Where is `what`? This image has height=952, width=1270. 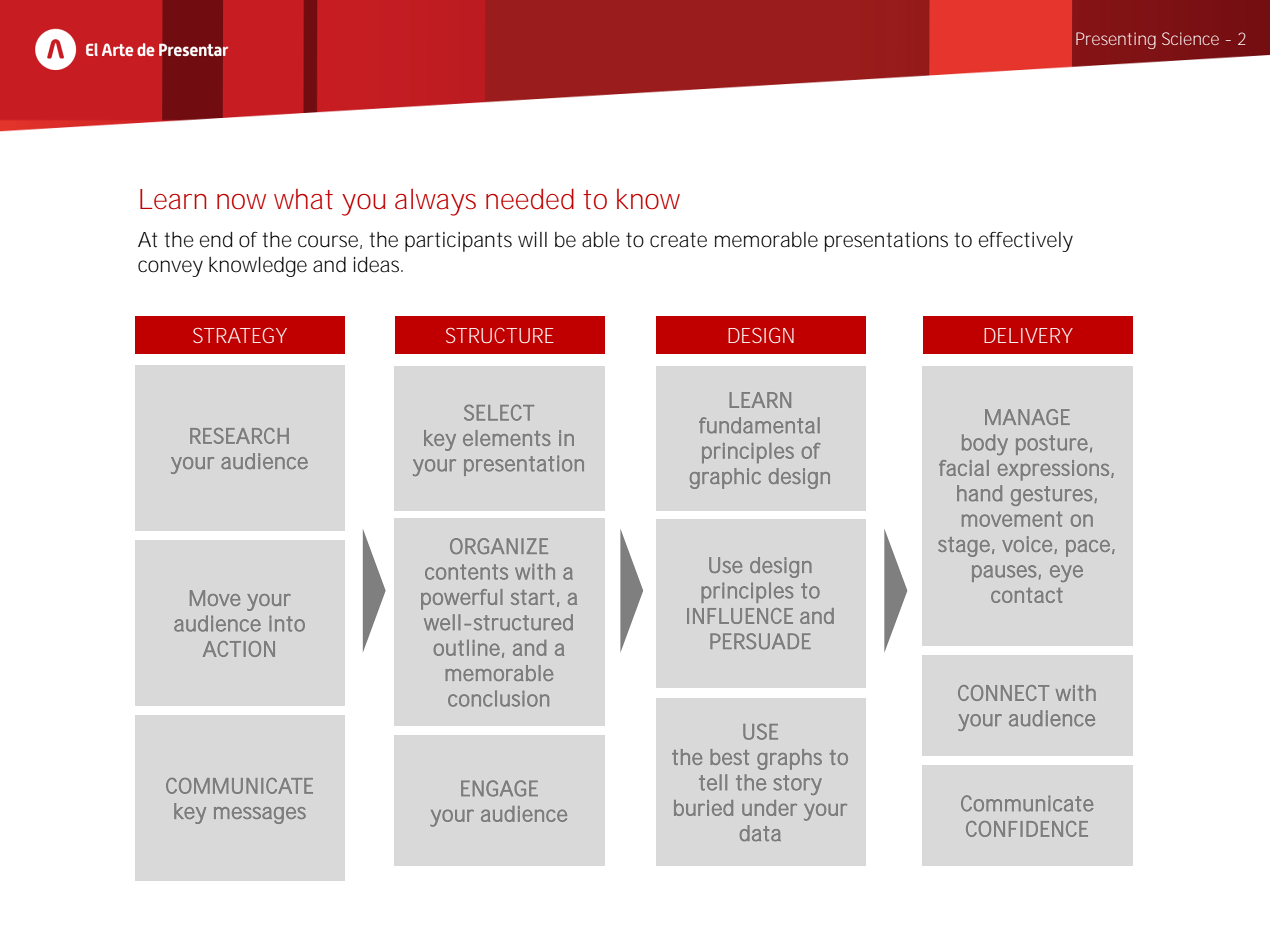
what is located at coordinates (303, 199).
